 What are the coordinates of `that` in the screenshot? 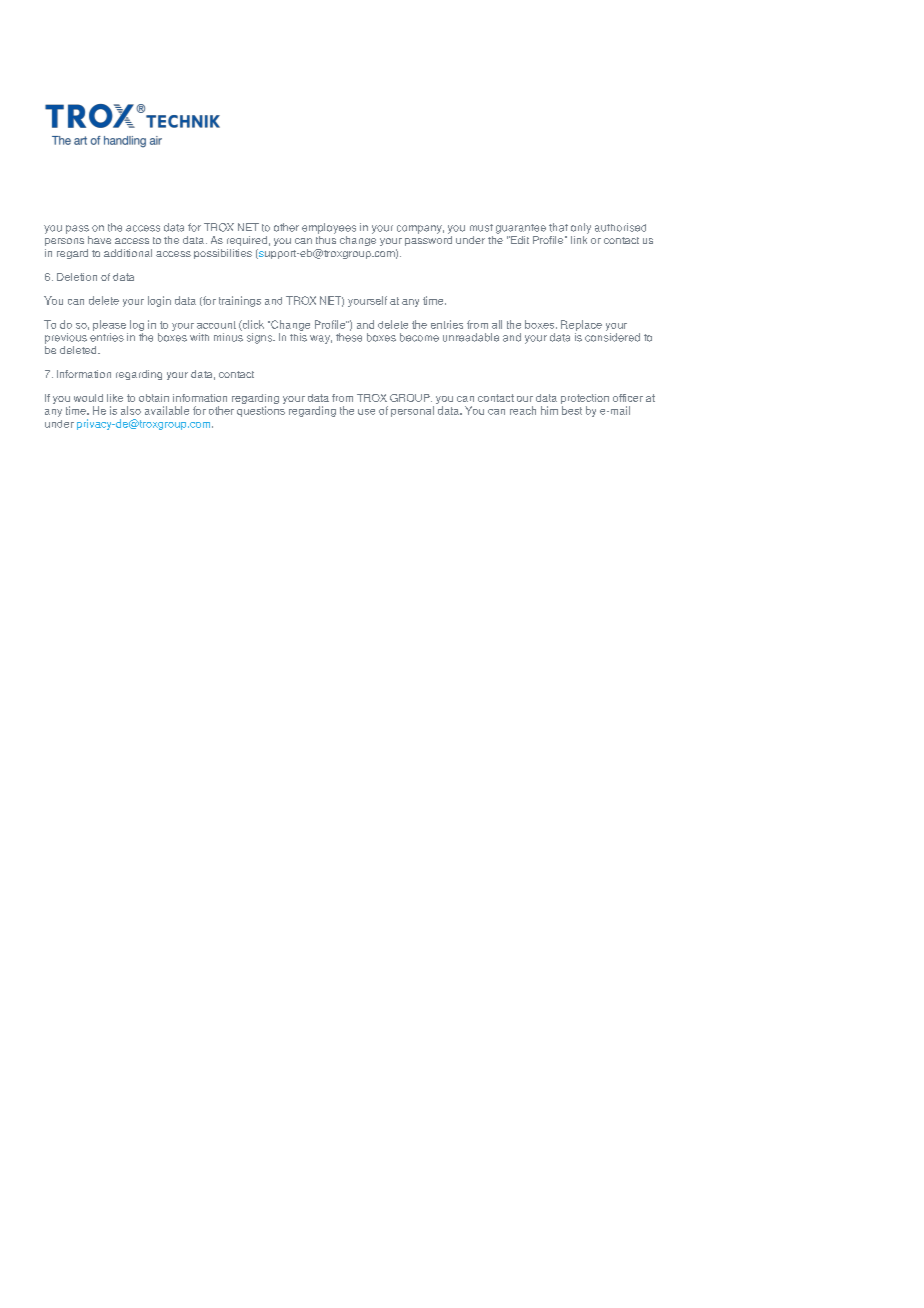 It's located at (558, 227).
